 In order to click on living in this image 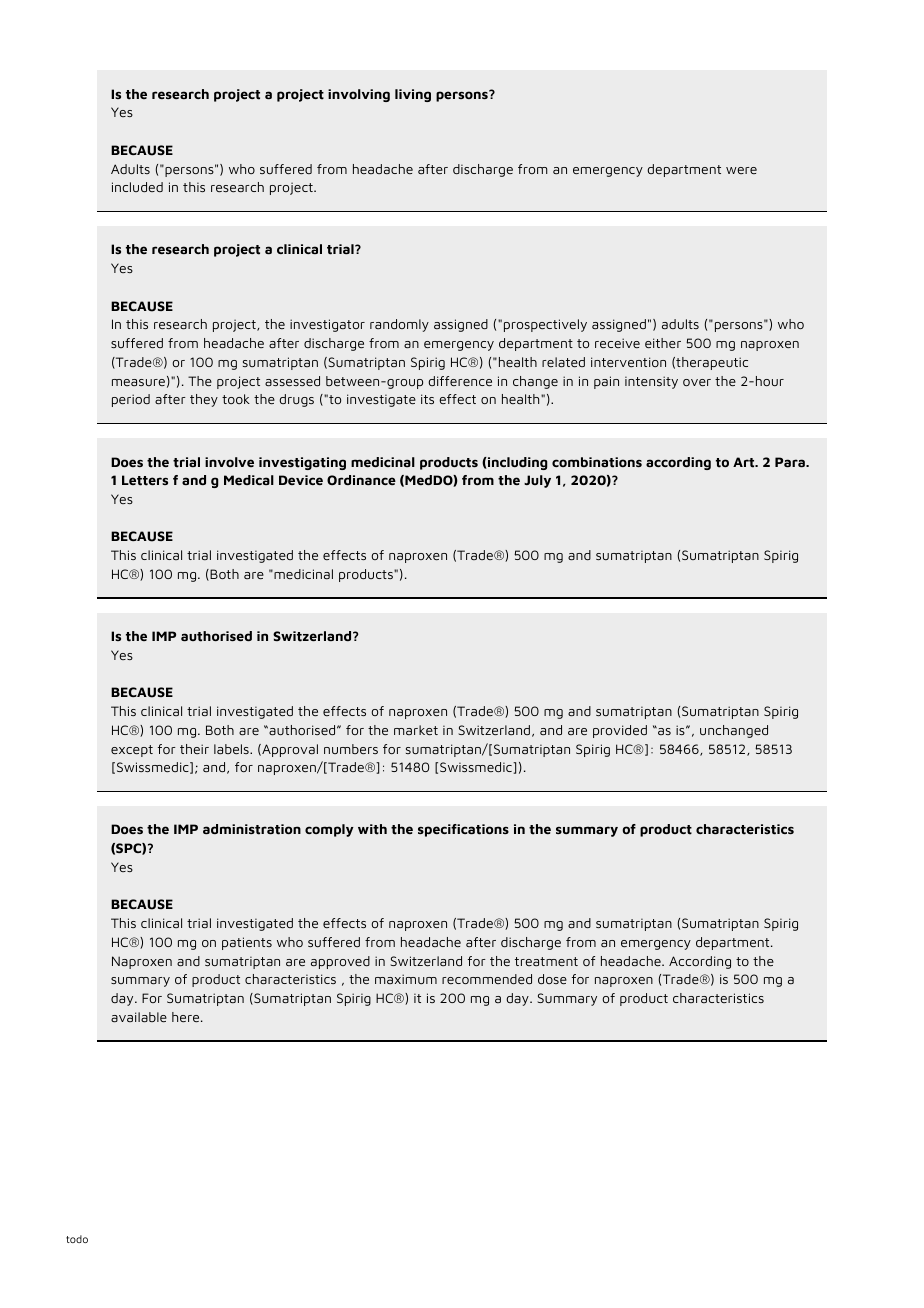, I will do `click(413, 95)`.
